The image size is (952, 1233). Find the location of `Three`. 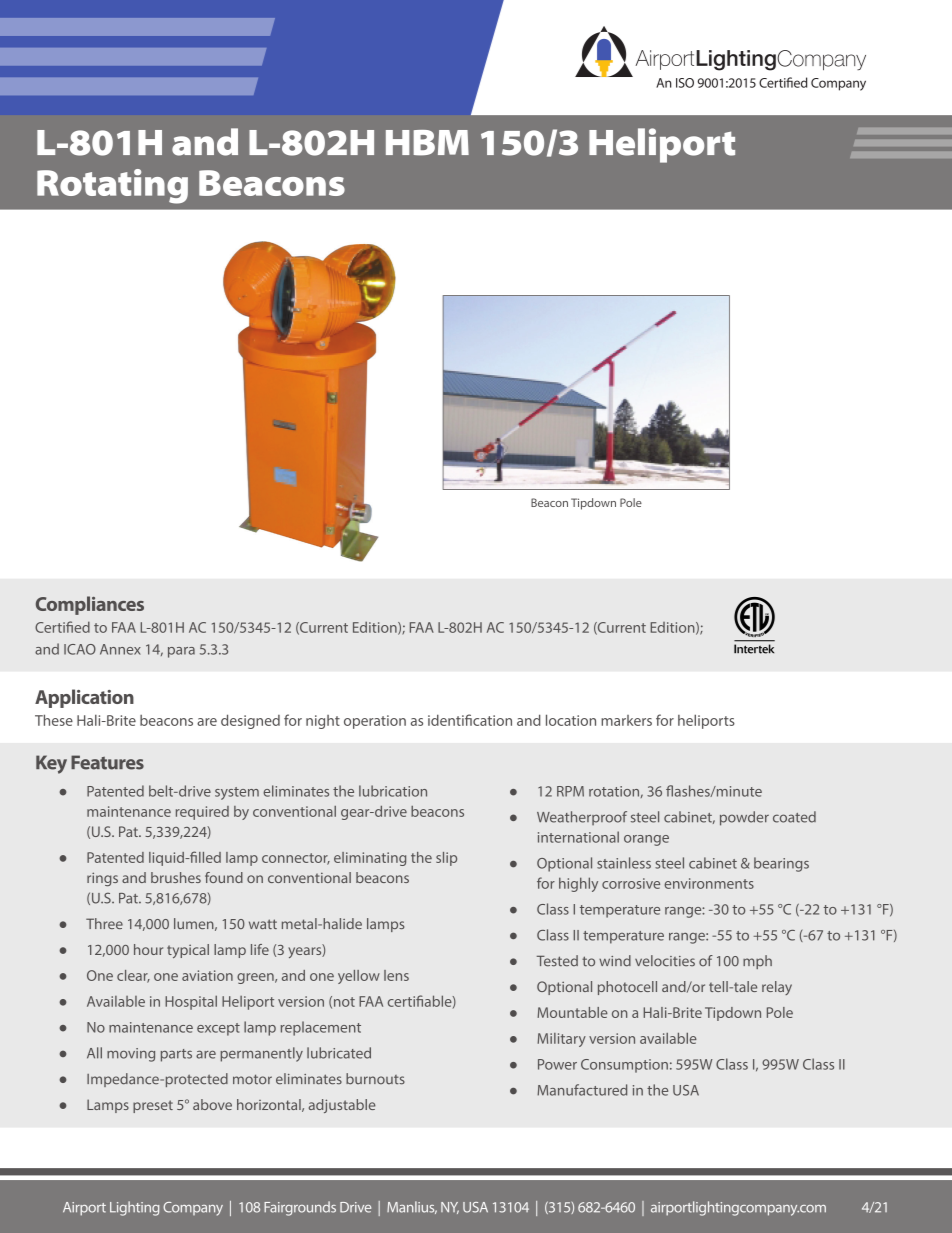

Three is located at coordinates (104, 923).
